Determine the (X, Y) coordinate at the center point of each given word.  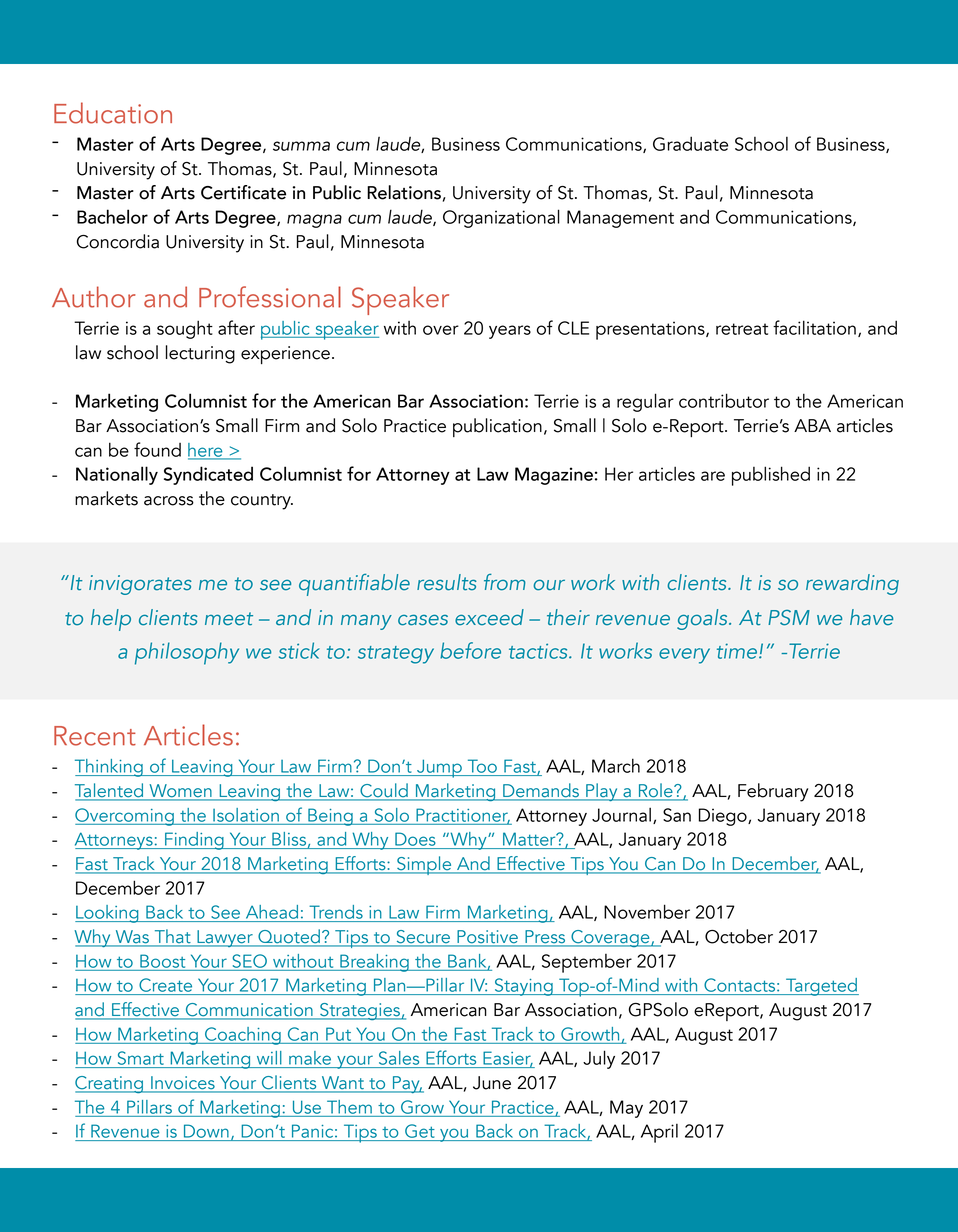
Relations (404, 192)
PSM (789, 618)
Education (113, 113)
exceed (489, 617)
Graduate (690, 143)
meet (229, 619)
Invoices (183, 1084)
